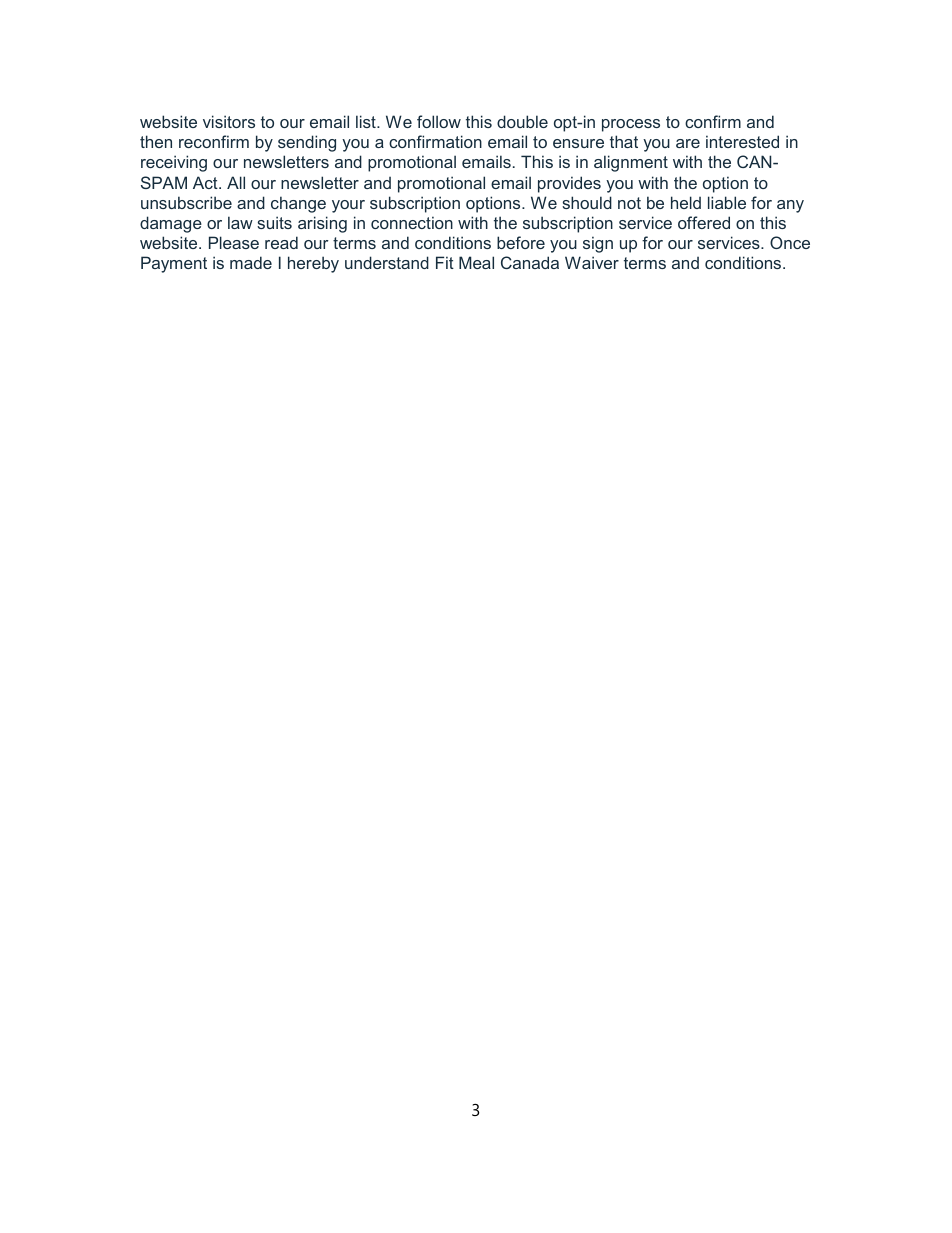 The height and width of the screenshot is (1233, 952). Describe the element at coordinates (251, 262) in the screenshot. I see `made` at that location.
